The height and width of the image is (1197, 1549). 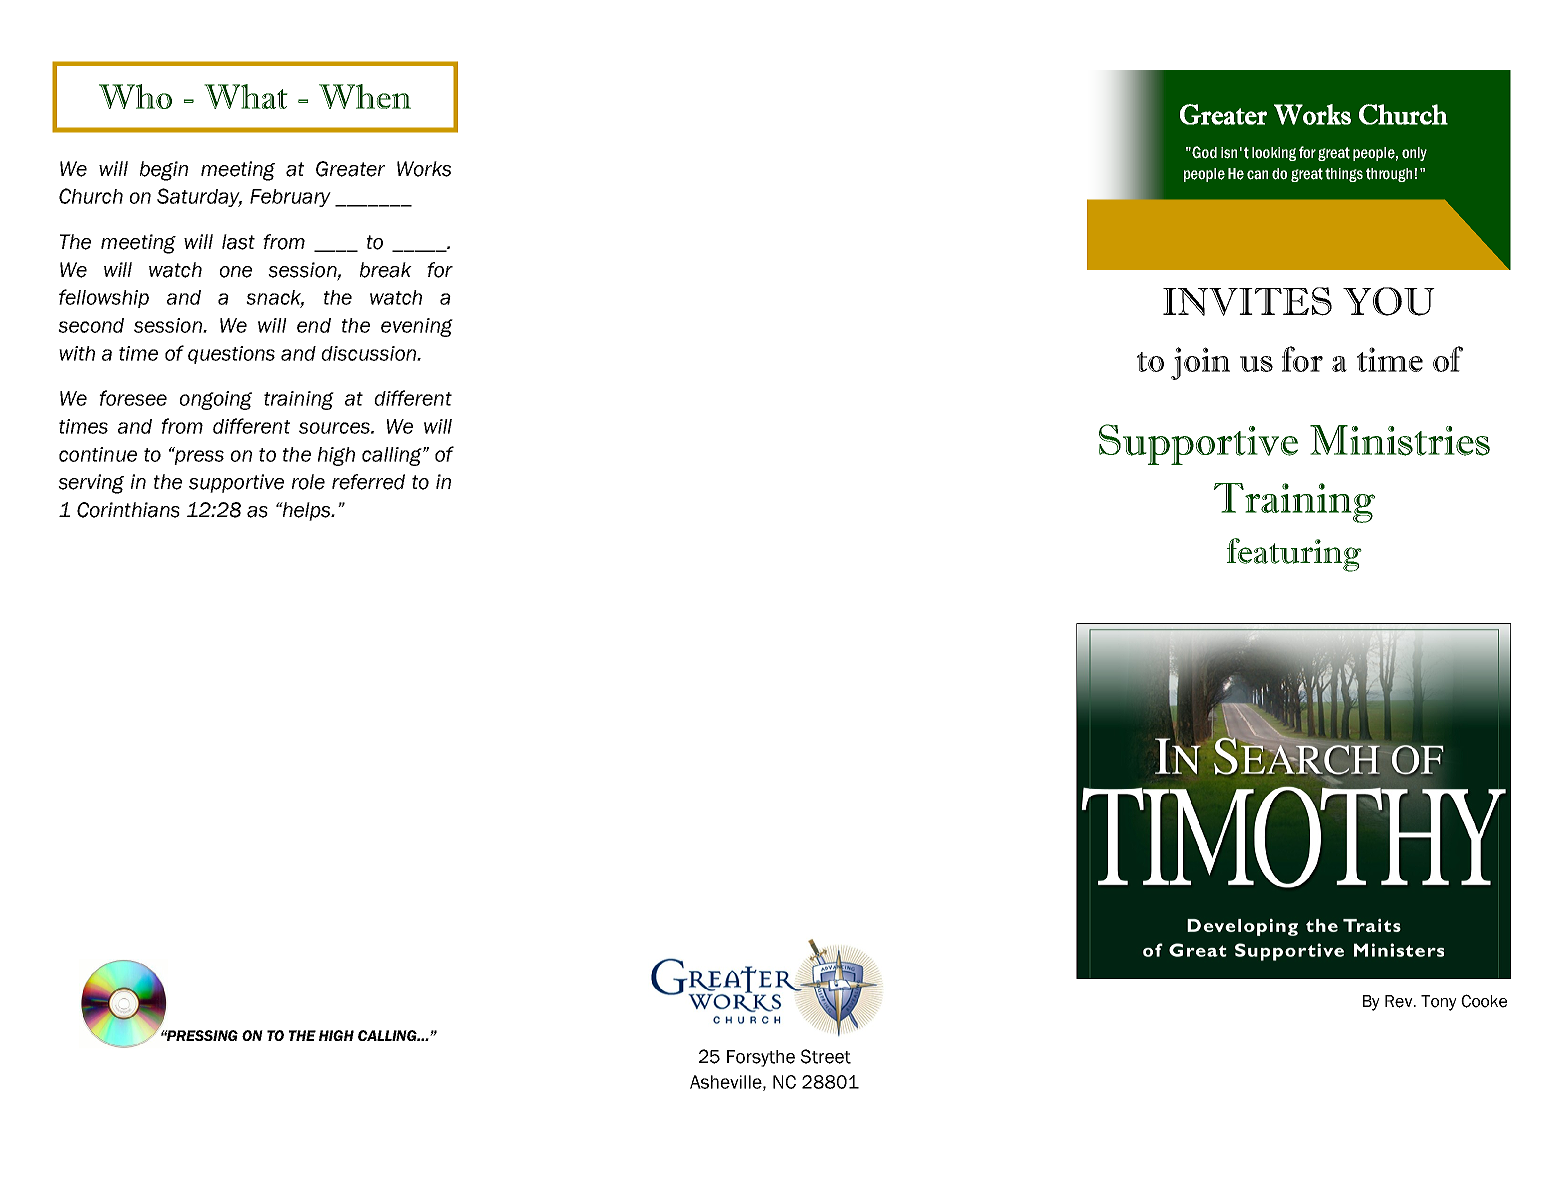 I want to click on Forsythe, so click(x=761, y=1058).
